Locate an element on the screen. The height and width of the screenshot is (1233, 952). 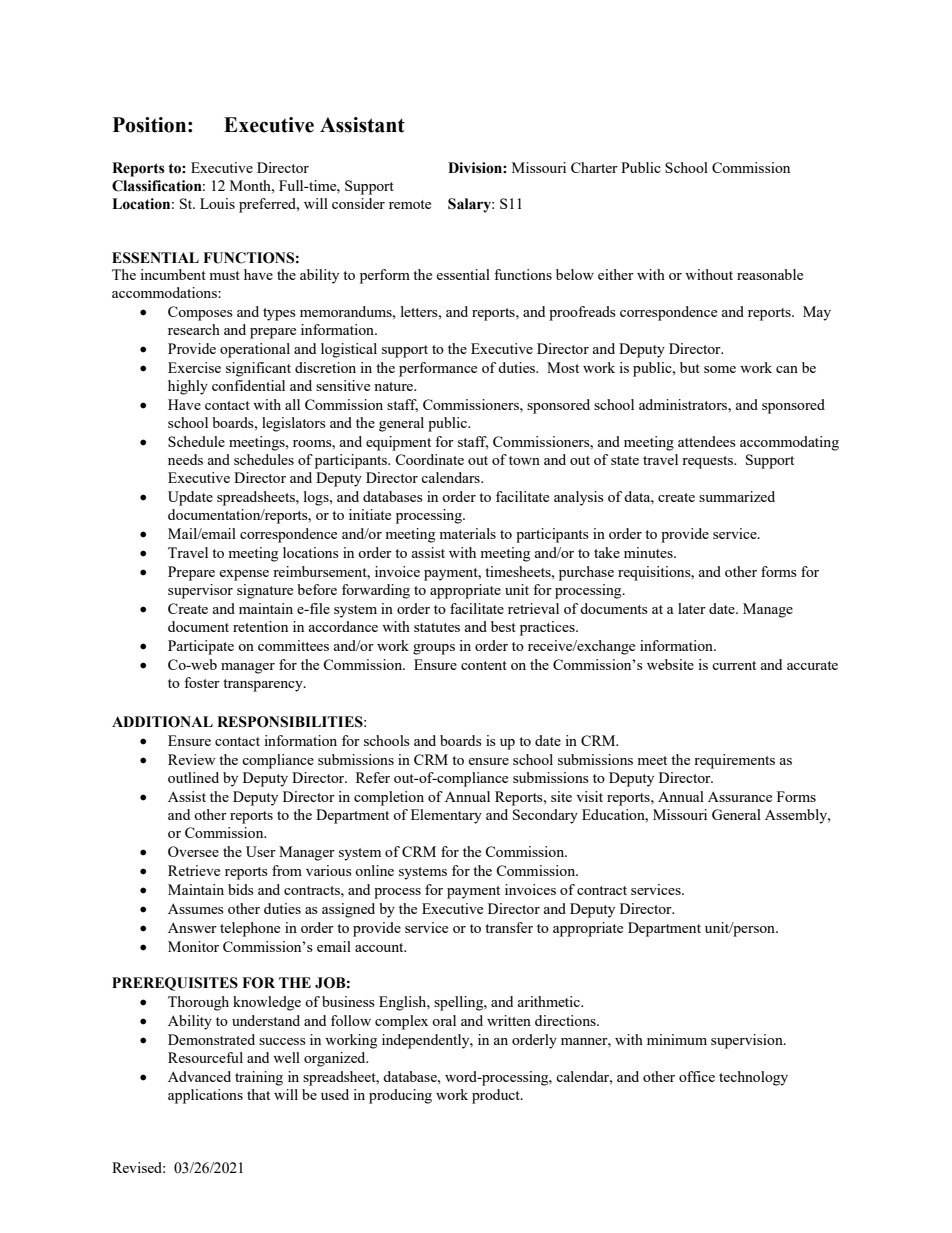
content is located at coordinates (484, 665).
